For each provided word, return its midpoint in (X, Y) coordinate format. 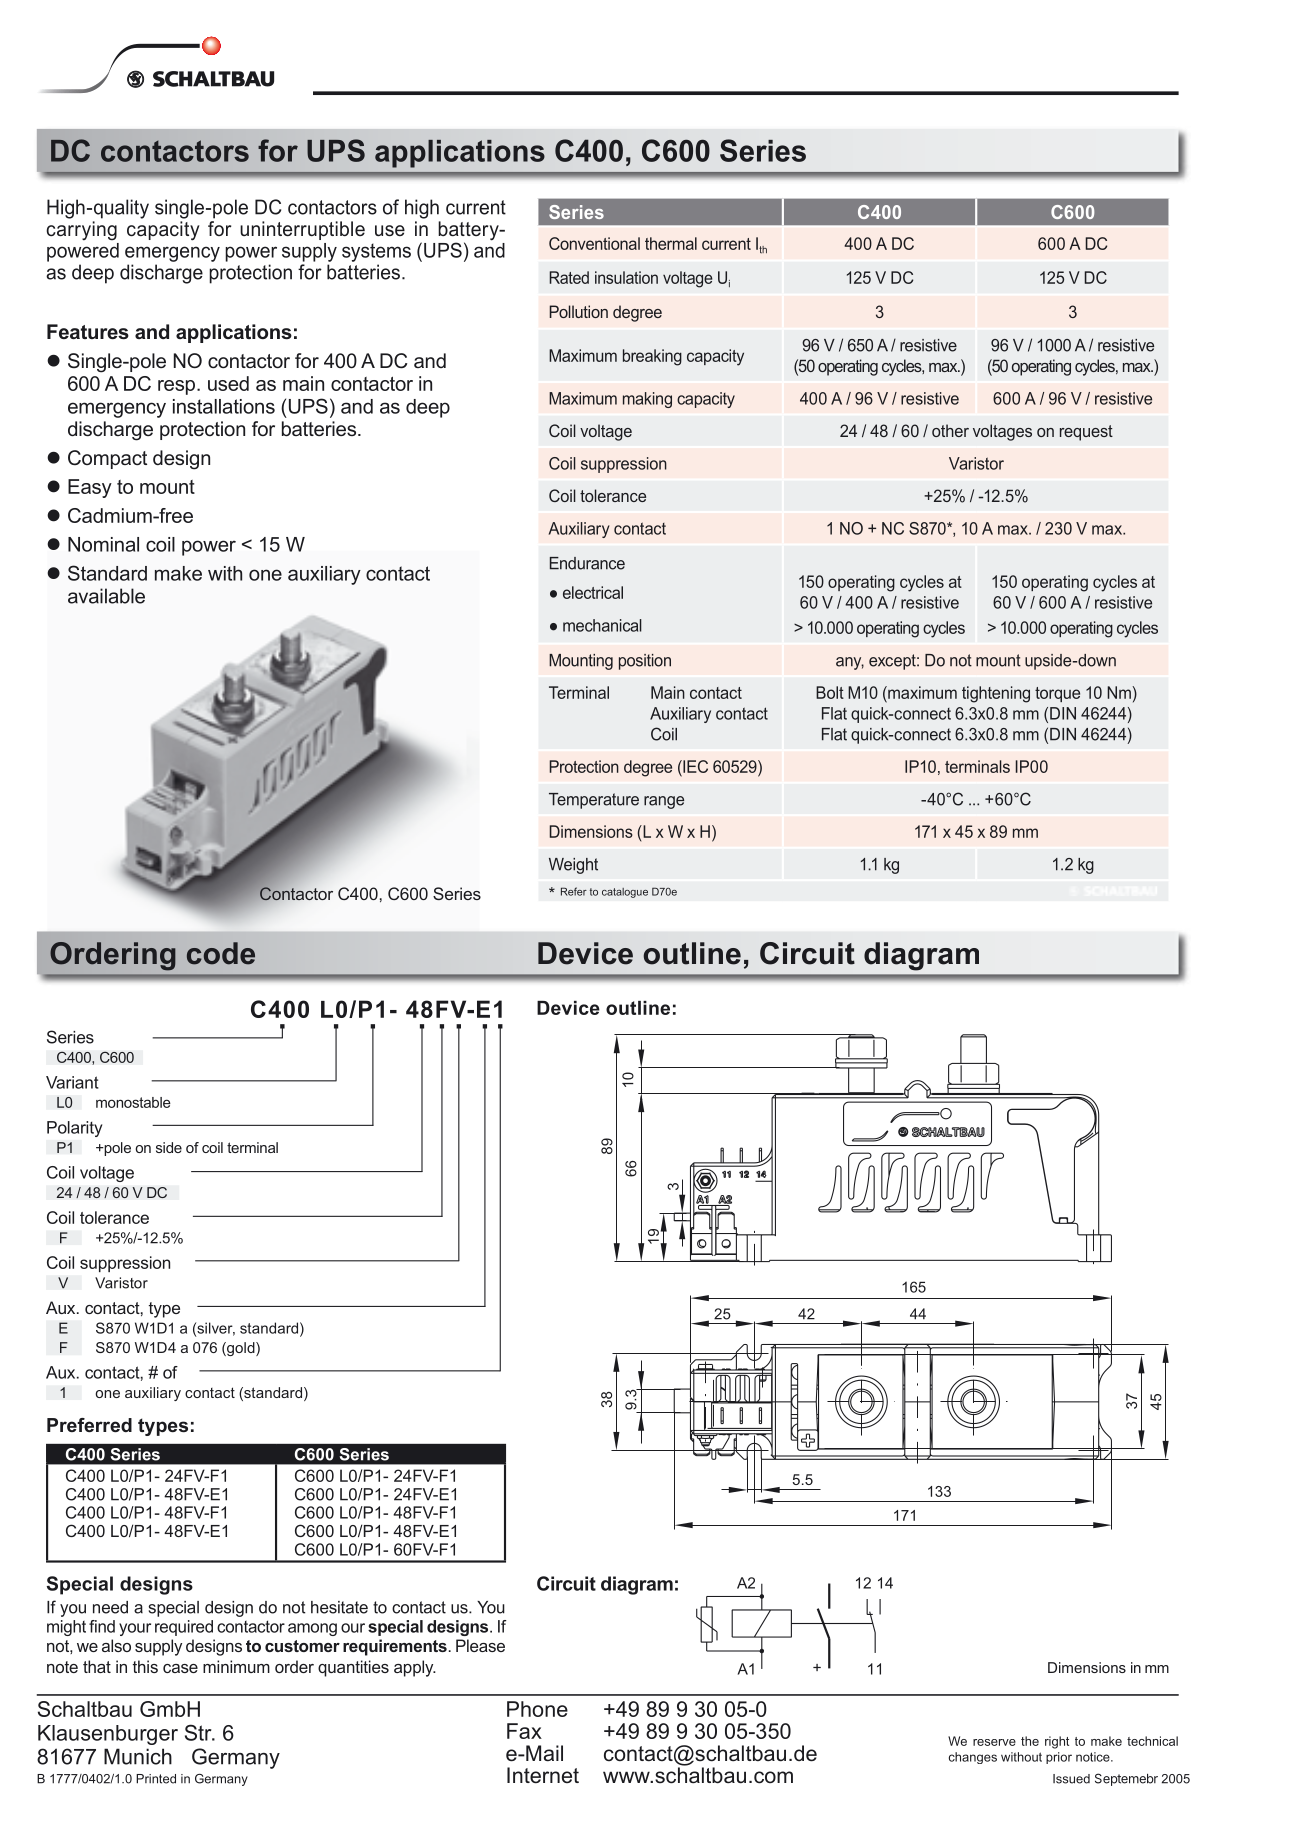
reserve (994, 1742)
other (950, 430)
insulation (626, 277)
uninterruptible (302, 230)
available (106, 596)
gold (241, 1349)
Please (480, 1645)
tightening (996, 694)
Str (199, 1732)
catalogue (625, 893)
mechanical (602, 625)
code (221, 953)
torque (1057, 694)
